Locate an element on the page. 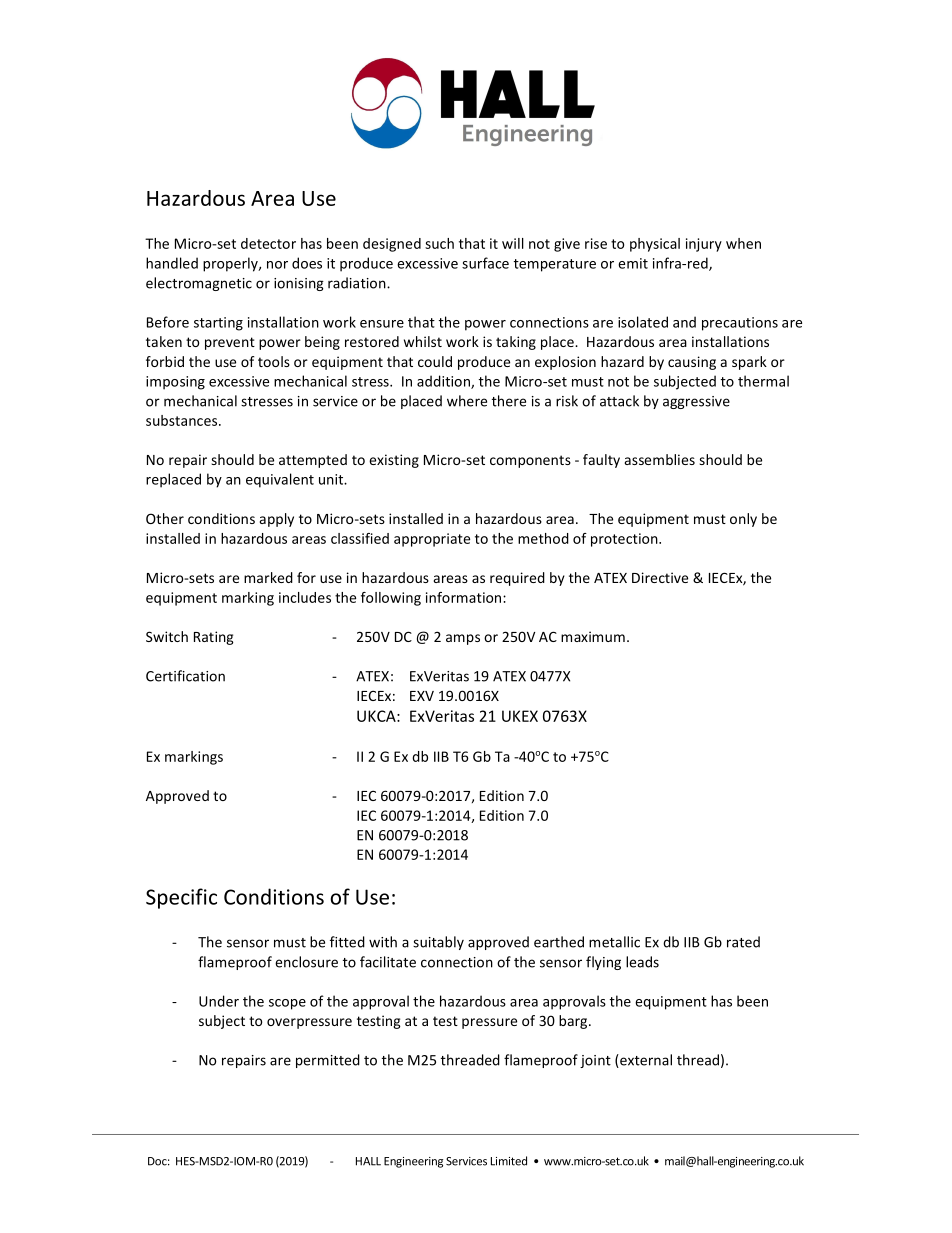 The image size is (952, 1233). appropriate is located at coordinates (432, 540).
